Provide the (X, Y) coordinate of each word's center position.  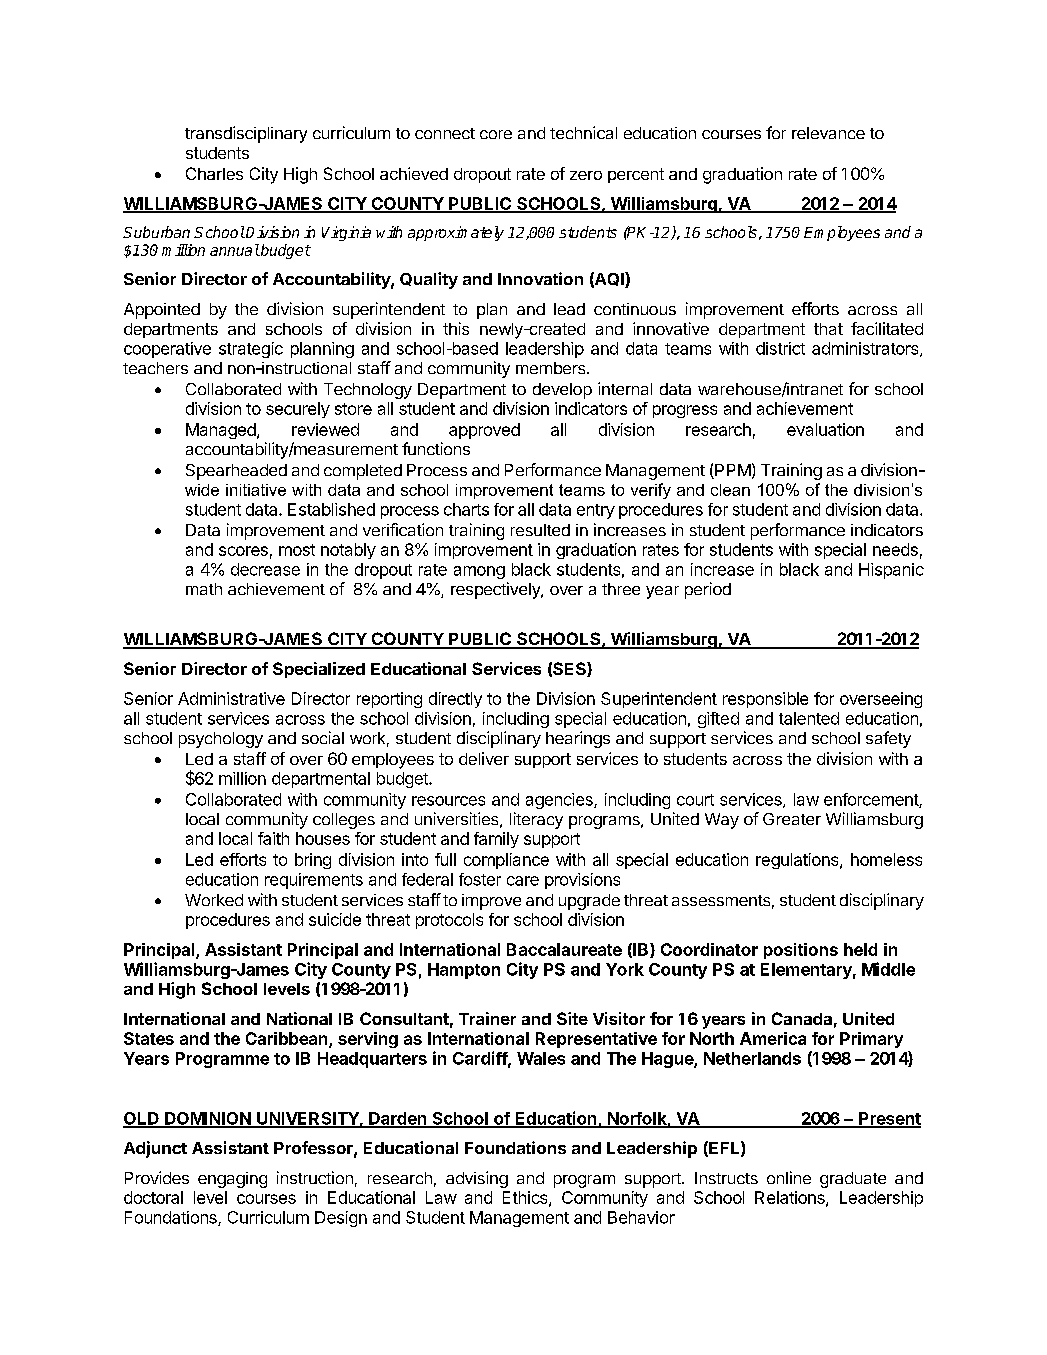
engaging (232, 1180)
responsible (765, 700)
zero (586, 175)
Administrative (231, 698)
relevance (828, 133)
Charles (214, 173)
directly (455, 700)
